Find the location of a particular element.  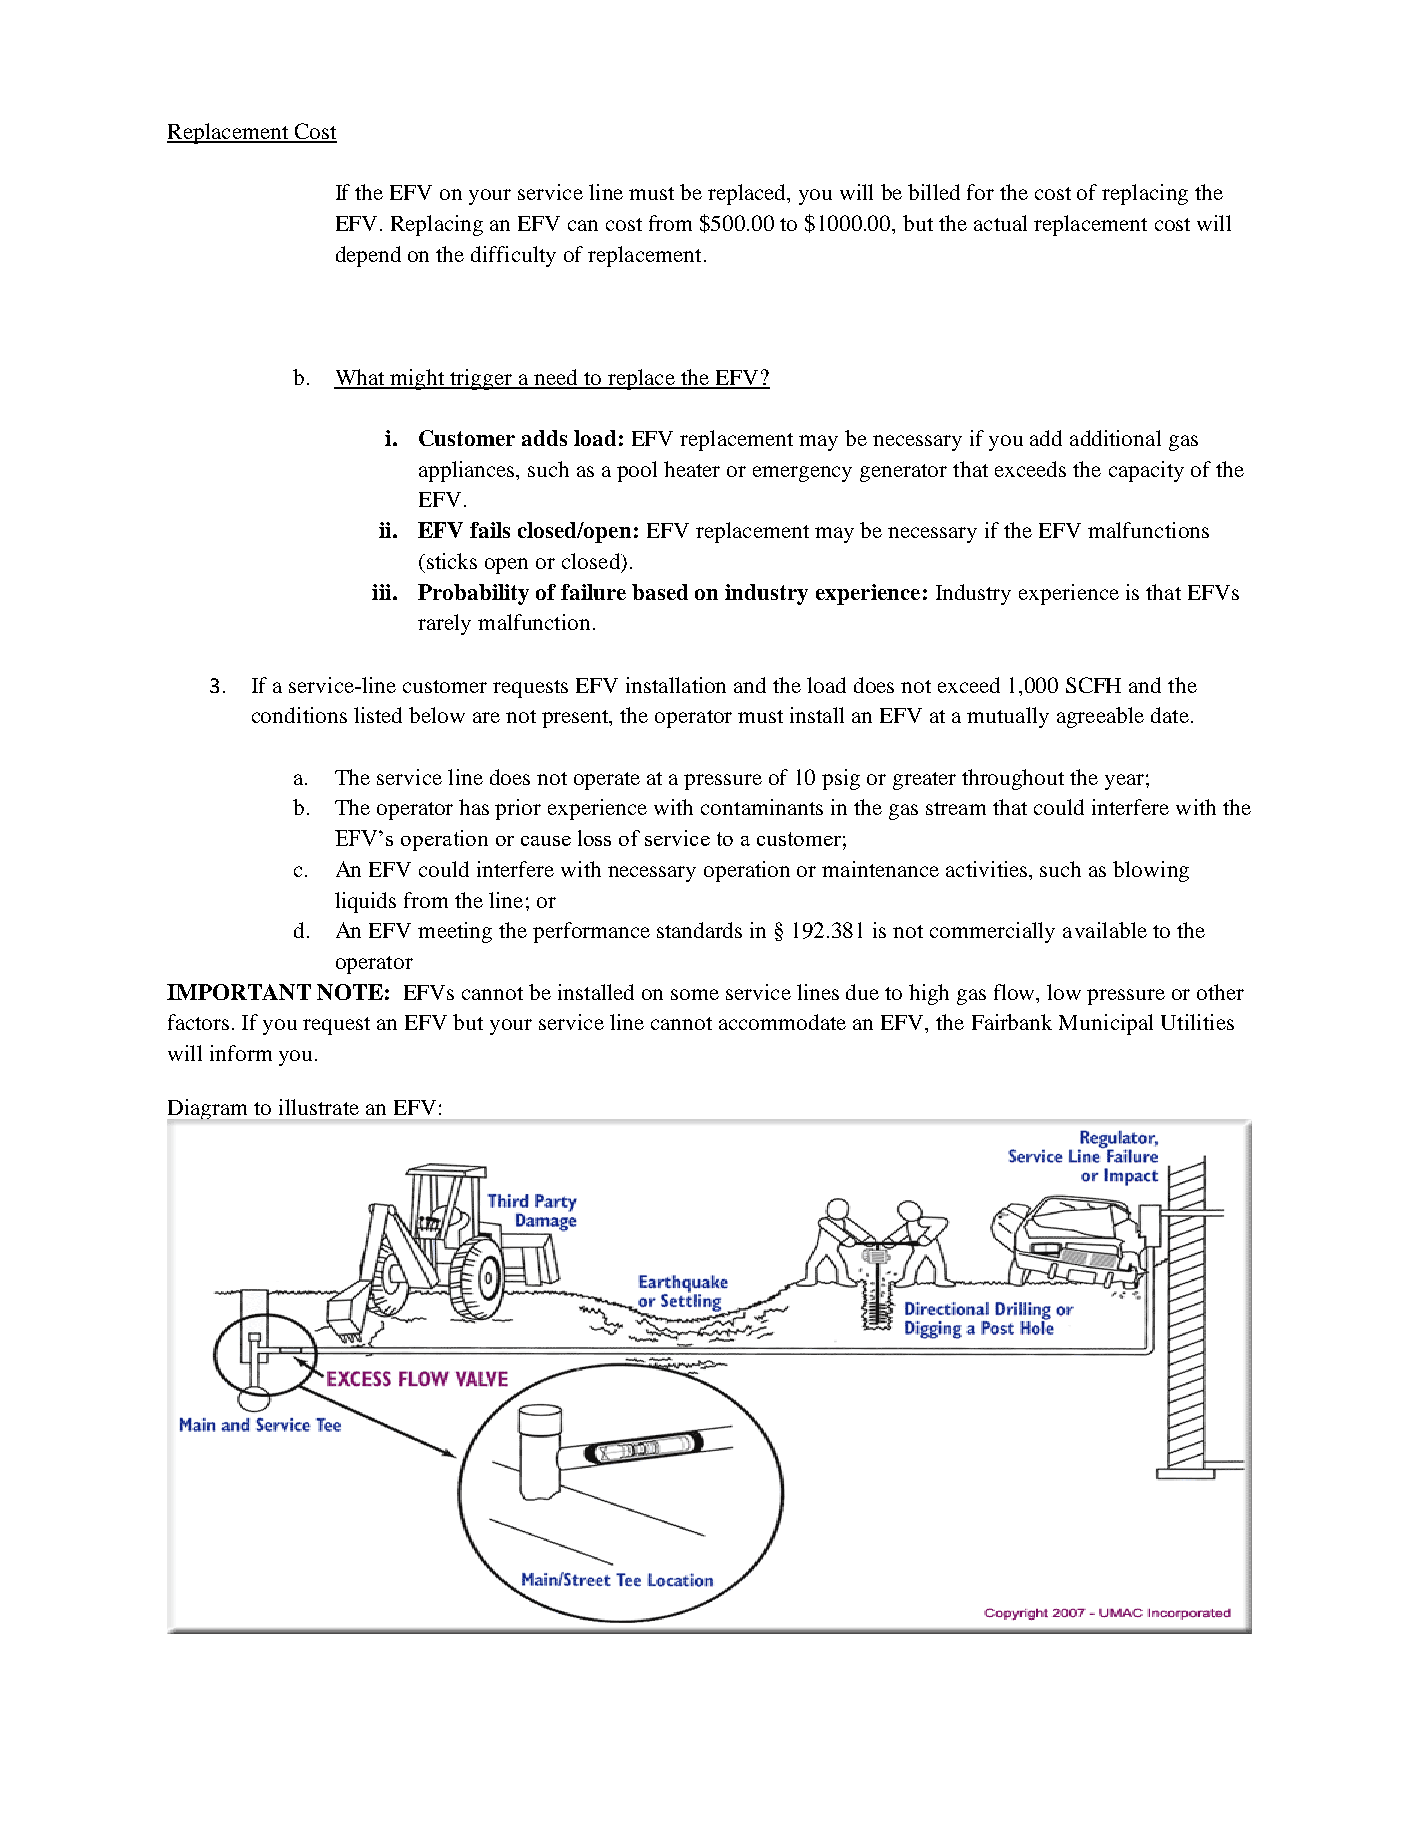

appliances is located at coordinates (468, 471).
